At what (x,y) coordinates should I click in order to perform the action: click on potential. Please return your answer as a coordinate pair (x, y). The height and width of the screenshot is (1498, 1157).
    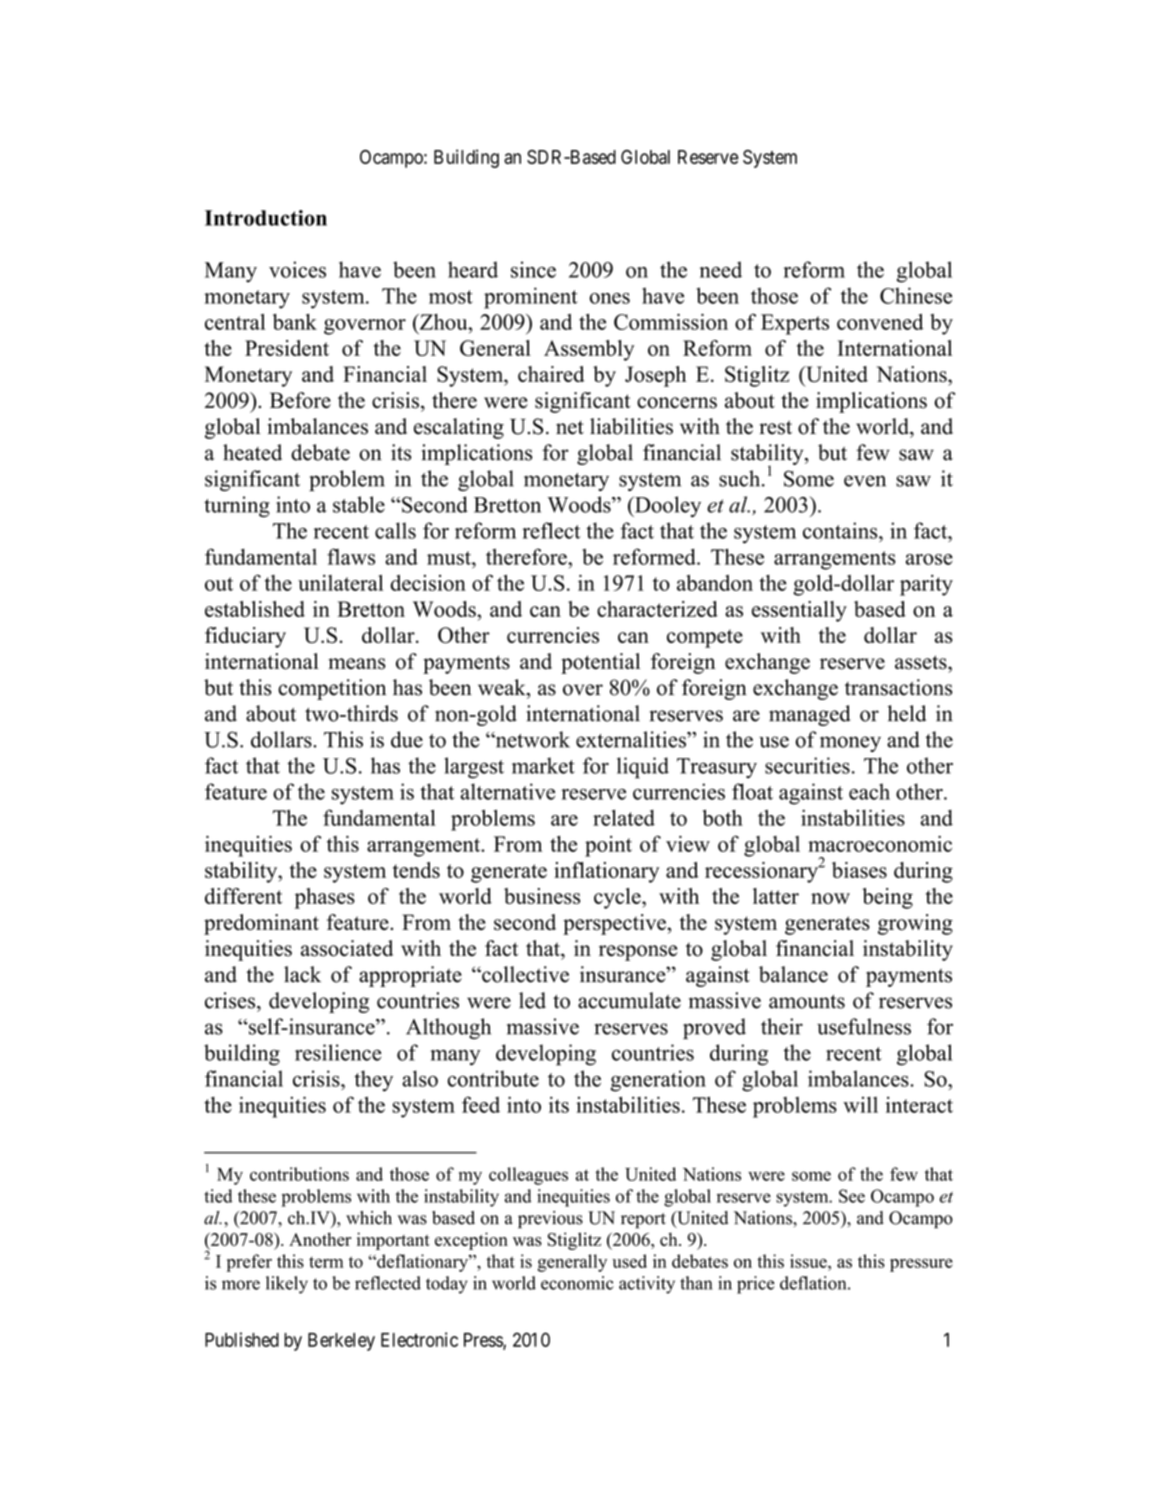
    Looking at the image, I should click on (600, 663).
